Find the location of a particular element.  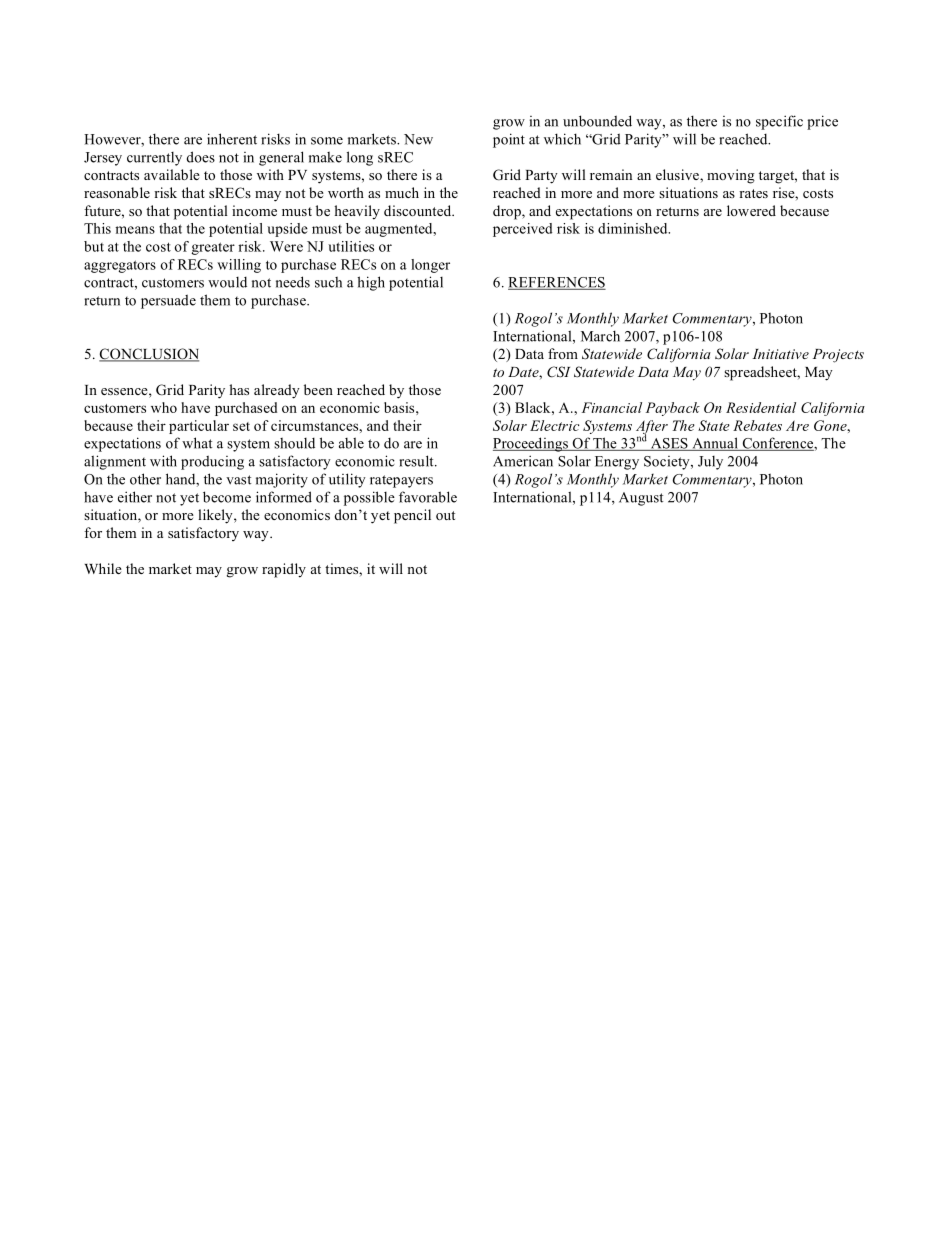

out is located at coordinates (445, 515).
